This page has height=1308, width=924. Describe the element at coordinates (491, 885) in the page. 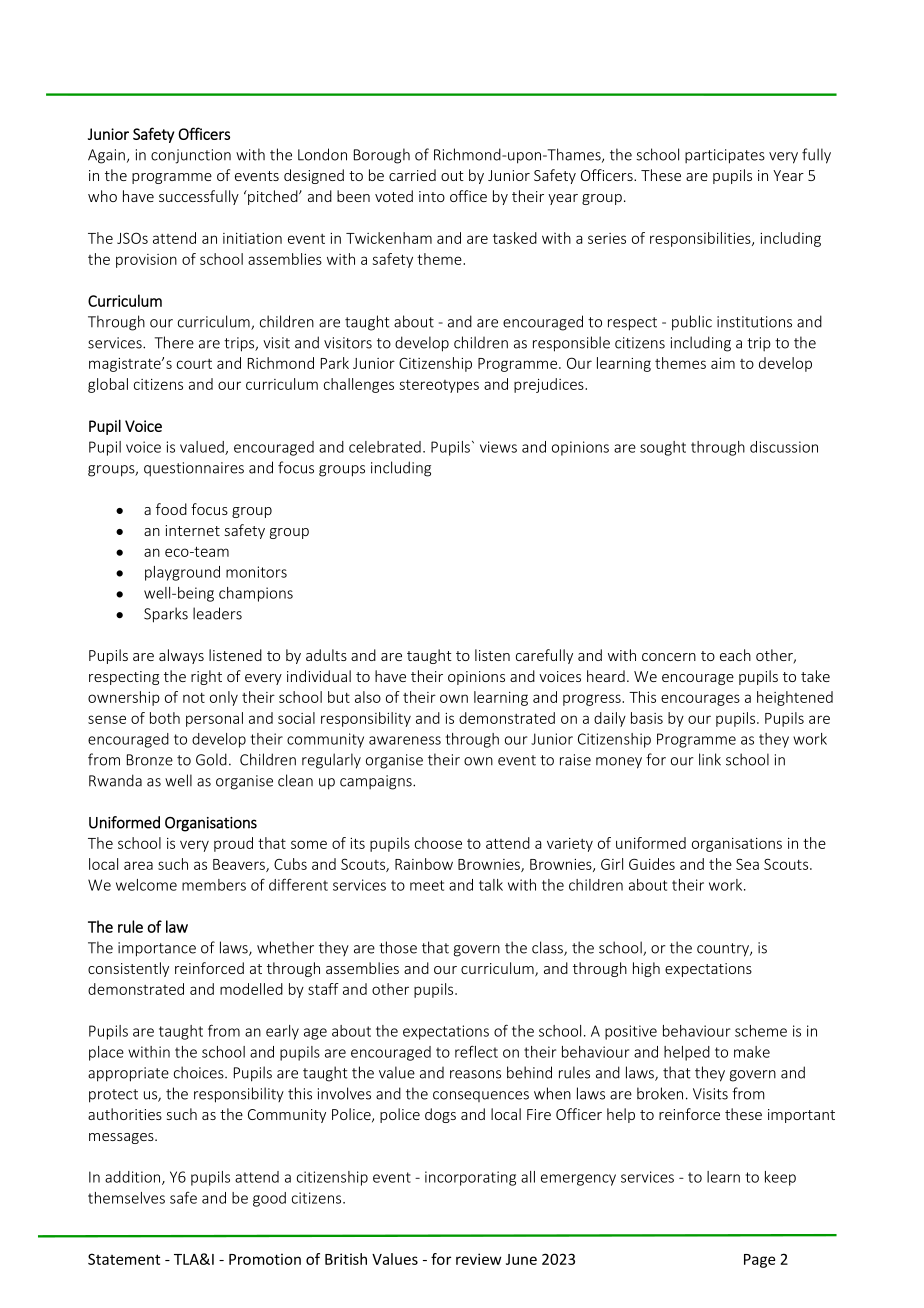

I see `talk` at that location.
